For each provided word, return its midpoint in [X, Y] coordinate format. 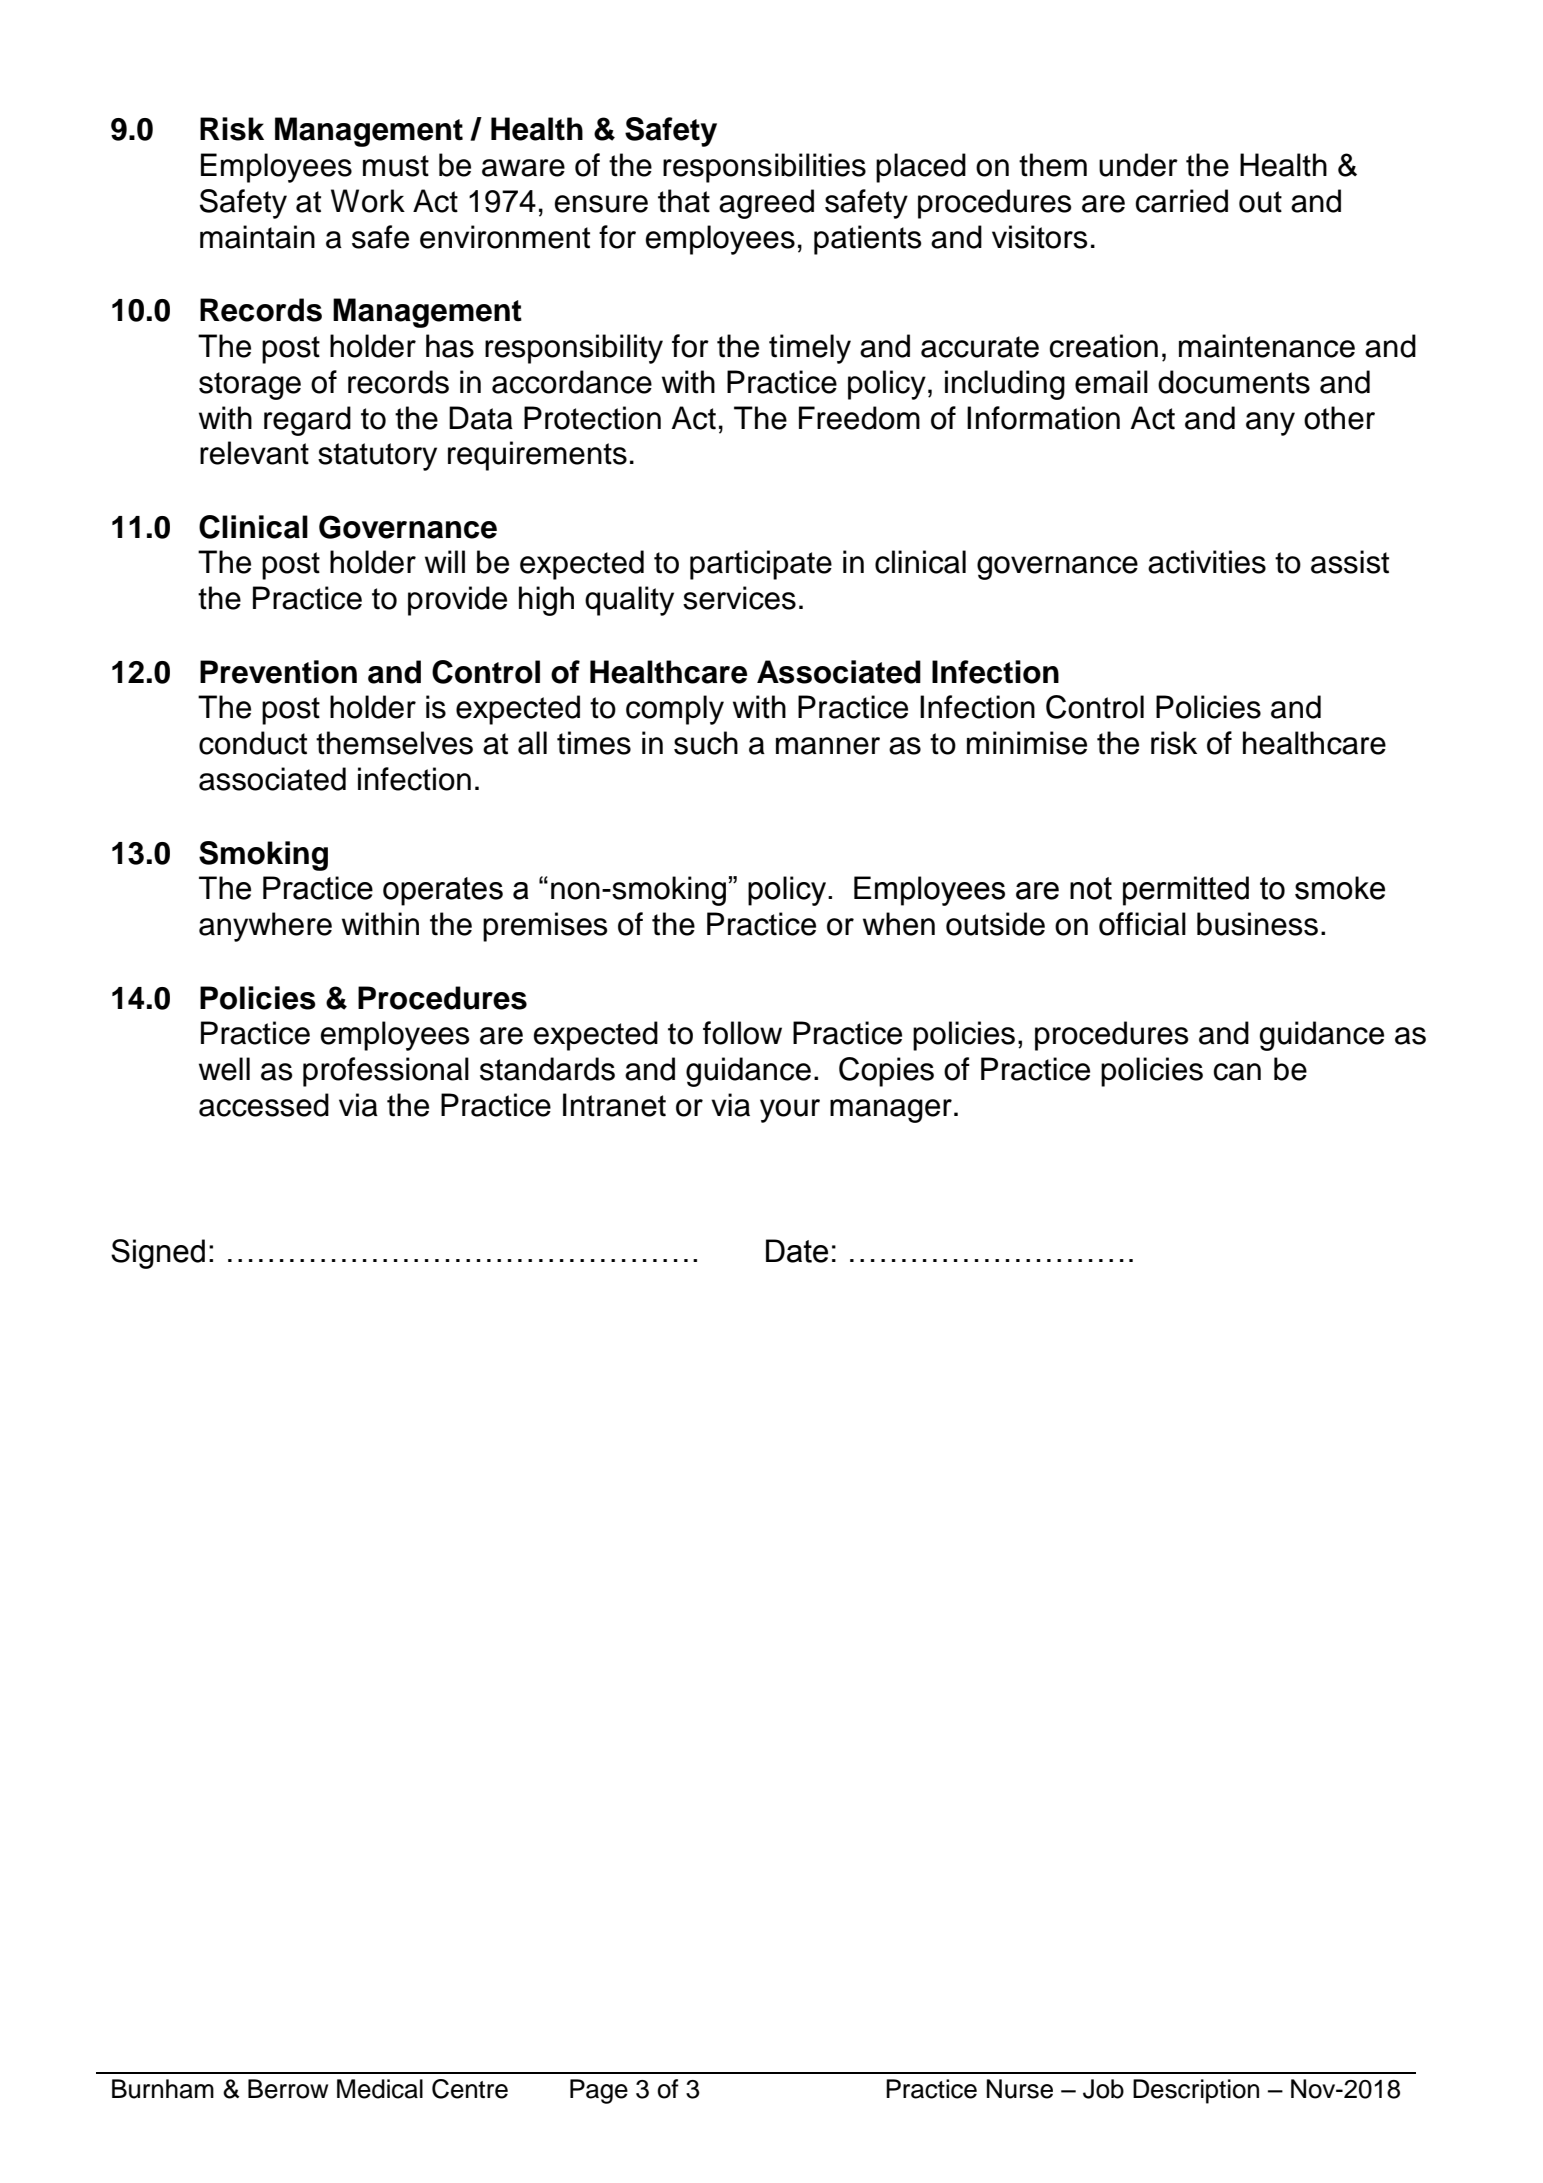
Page [599, 2091]
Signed [158, 1254]
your [790, 1111]
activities [1207, 562]
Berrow [288, 2089]
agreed [766, 204]
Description [1196, 2091]
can [1237, 1072]
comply [675, 710]
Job [1103, 2089]
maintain [257, 237]
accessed [264, 1105]
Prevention [278, 672]
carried [1182, 201]
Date [797, 1251]
